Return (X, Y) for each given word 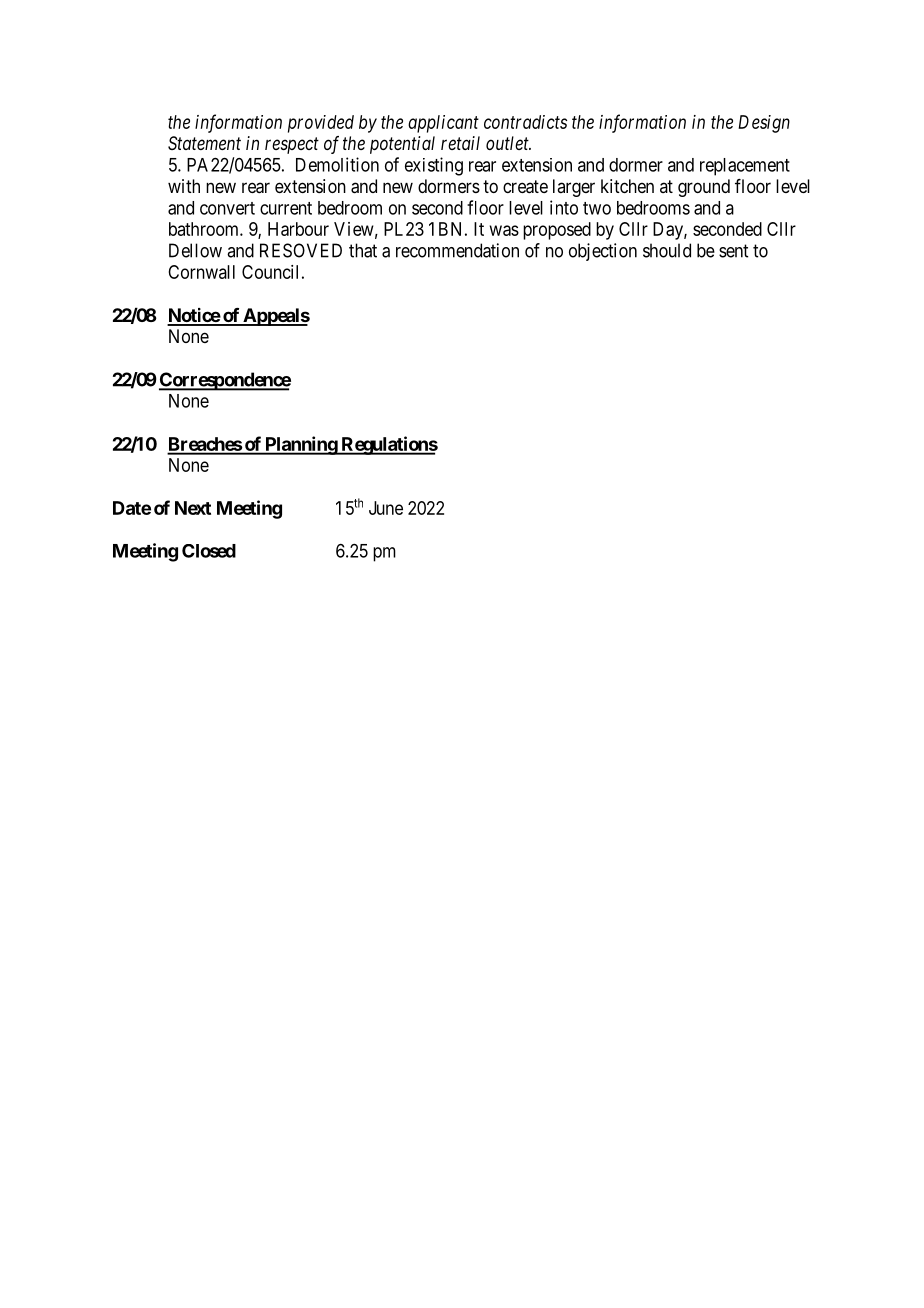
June (386, 508)
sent (733, 251)
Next (193, 508)
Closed (209, 551)
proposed (557, 231)
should (667, 250)
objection (603, 252)
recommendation (457, 250)
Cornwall (201, 272)
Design (764, 124)
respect (292, 145)
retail (460, 143)
